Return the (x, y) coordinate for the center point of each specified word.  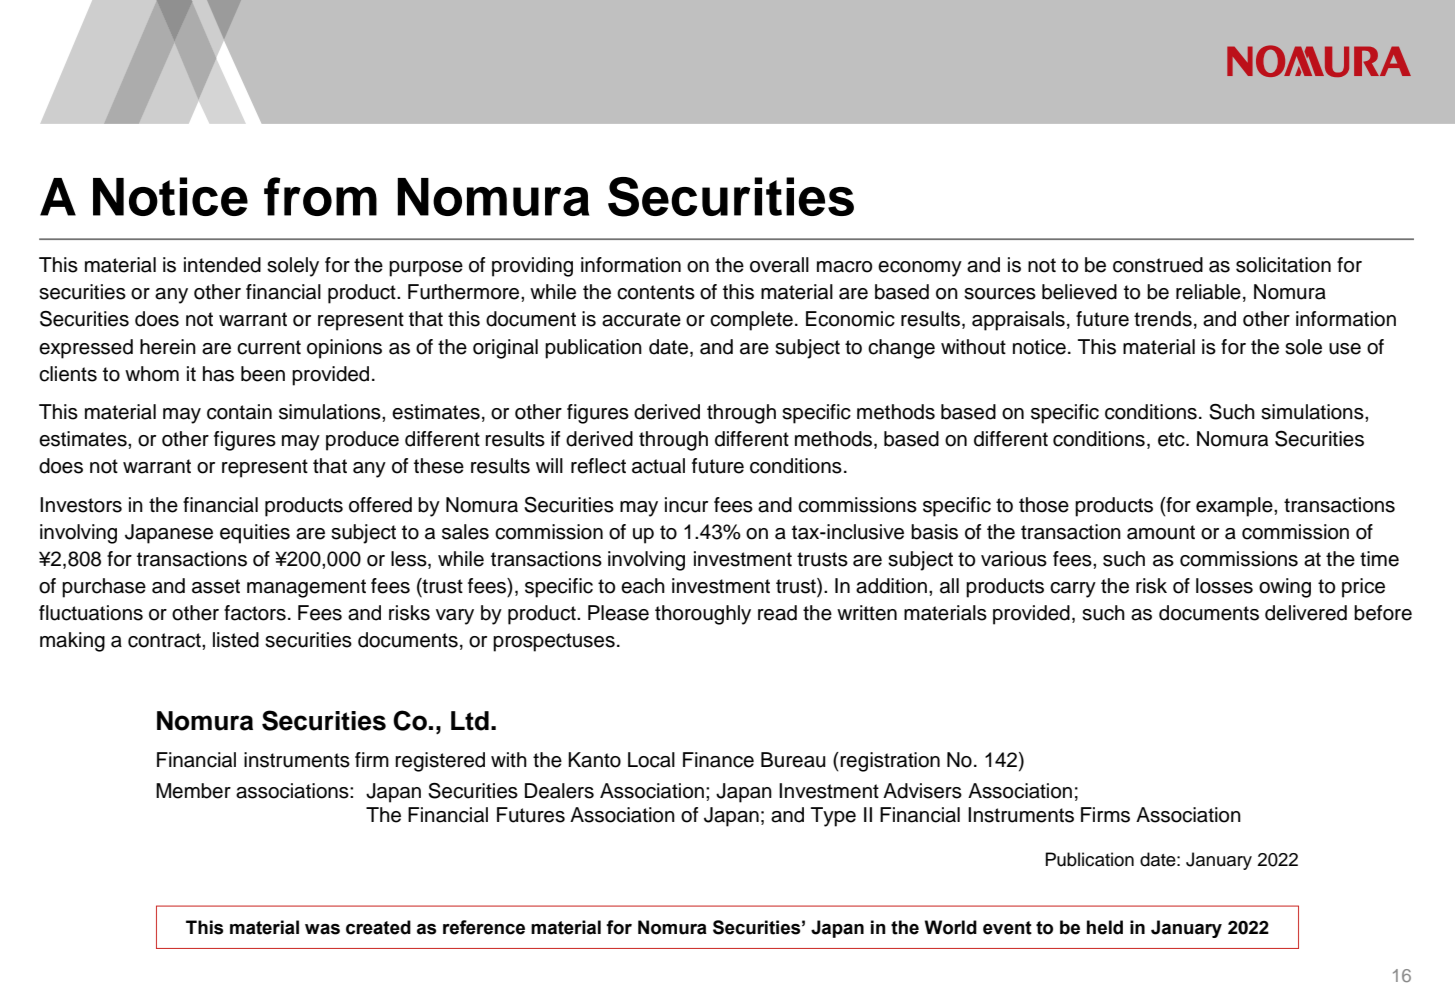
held (1105, 927)
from (320, 196)
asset (216, 586)
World (950, 927)
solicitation (1283, 265)
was (322, 929)
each (643, 586)
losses (1224, 586)
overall (779, 265)
